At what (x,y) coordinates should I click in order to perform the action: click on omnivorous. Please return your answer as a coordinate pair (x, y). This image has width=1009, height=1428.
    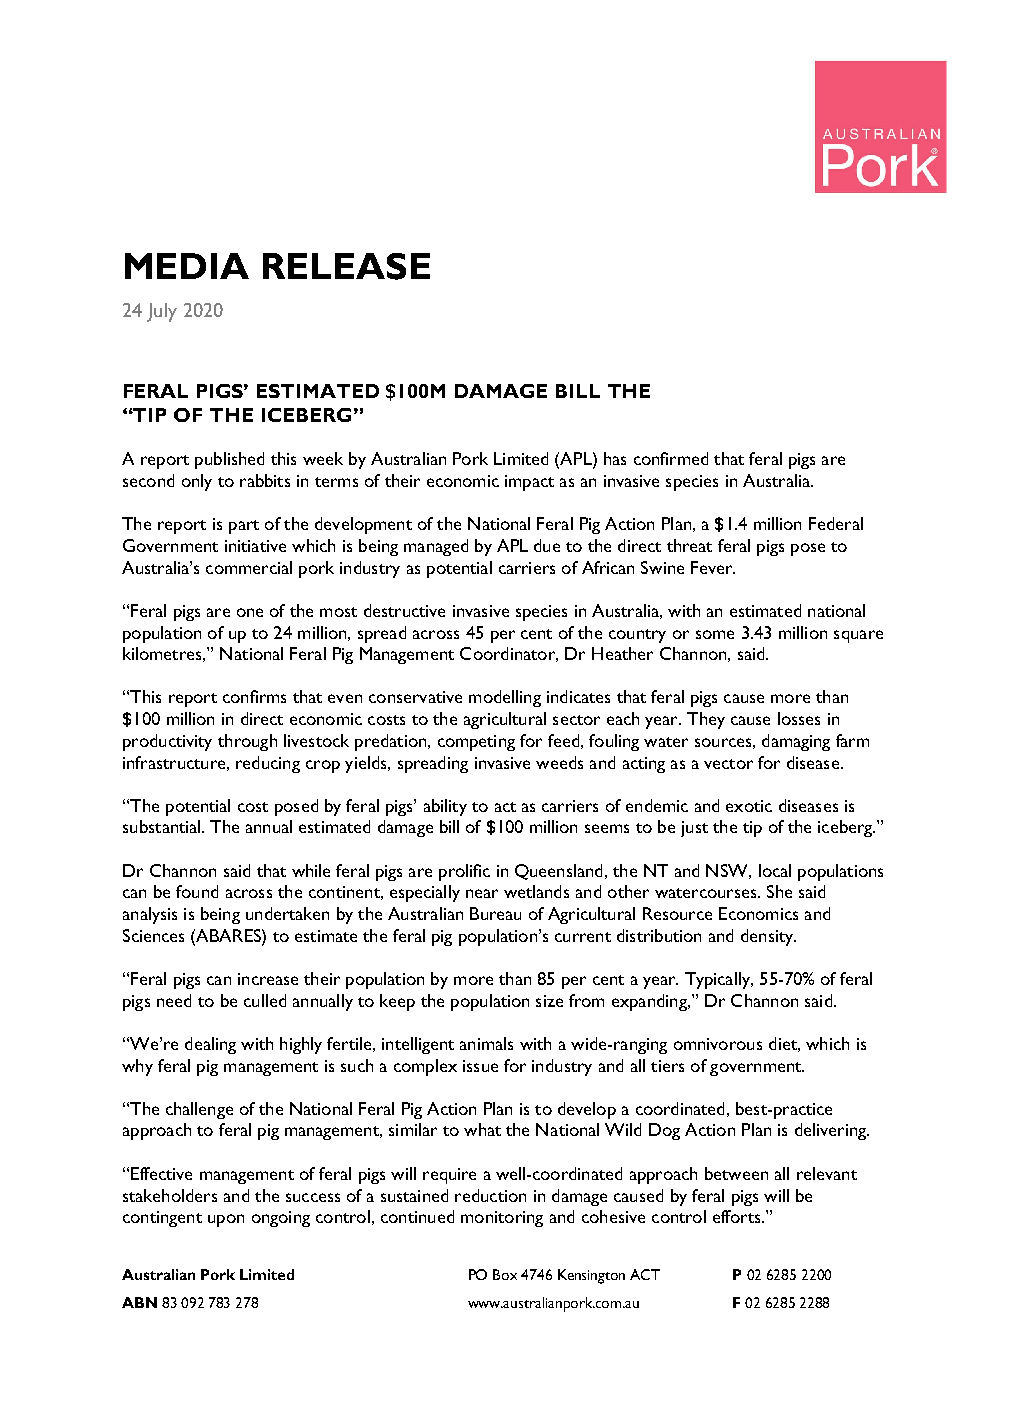
    Looking at the image, I should click on (718, 1044).
